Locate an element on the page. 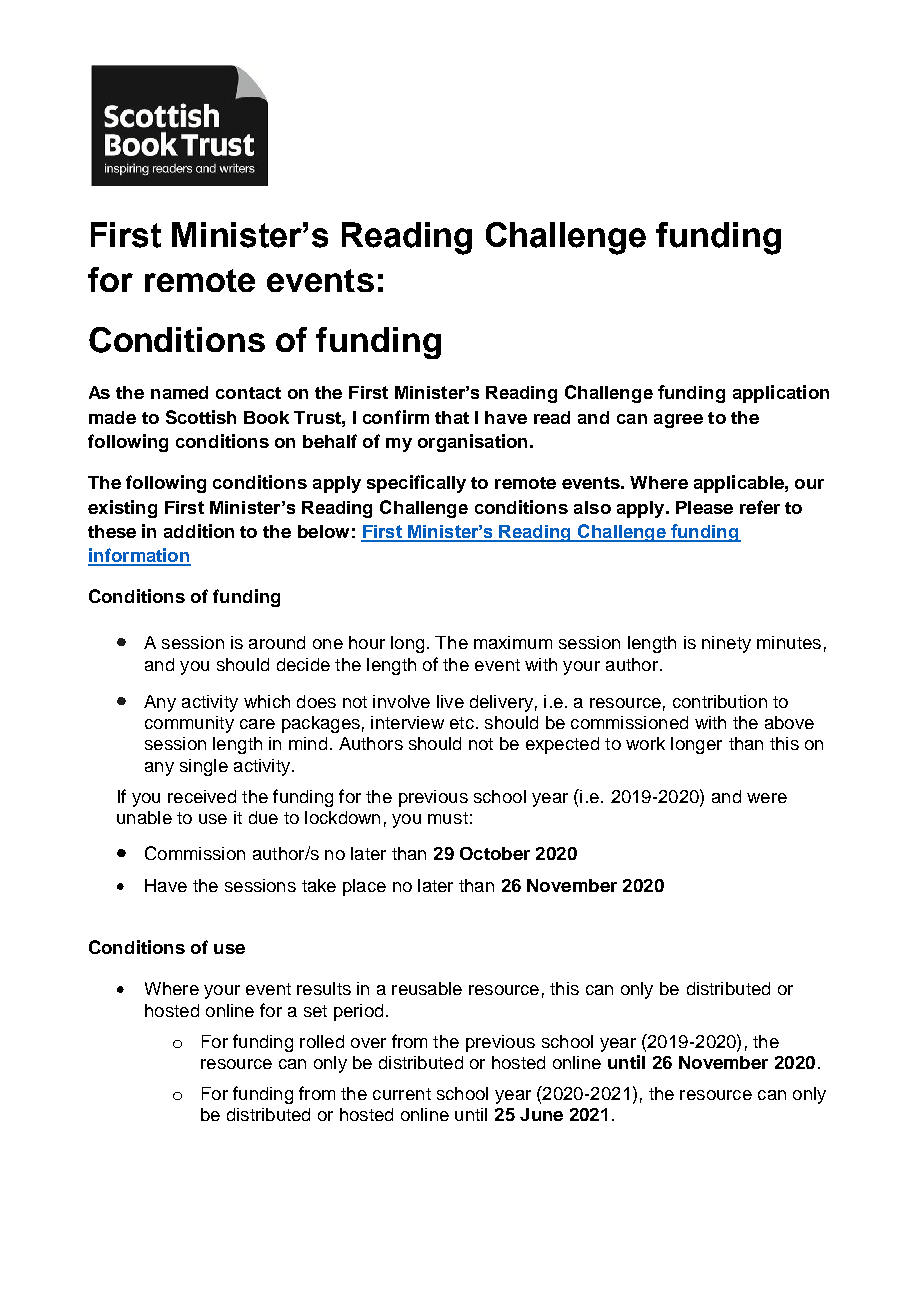 The image size is (924, 1308). Scottish is located at coordinates (201, 417).
